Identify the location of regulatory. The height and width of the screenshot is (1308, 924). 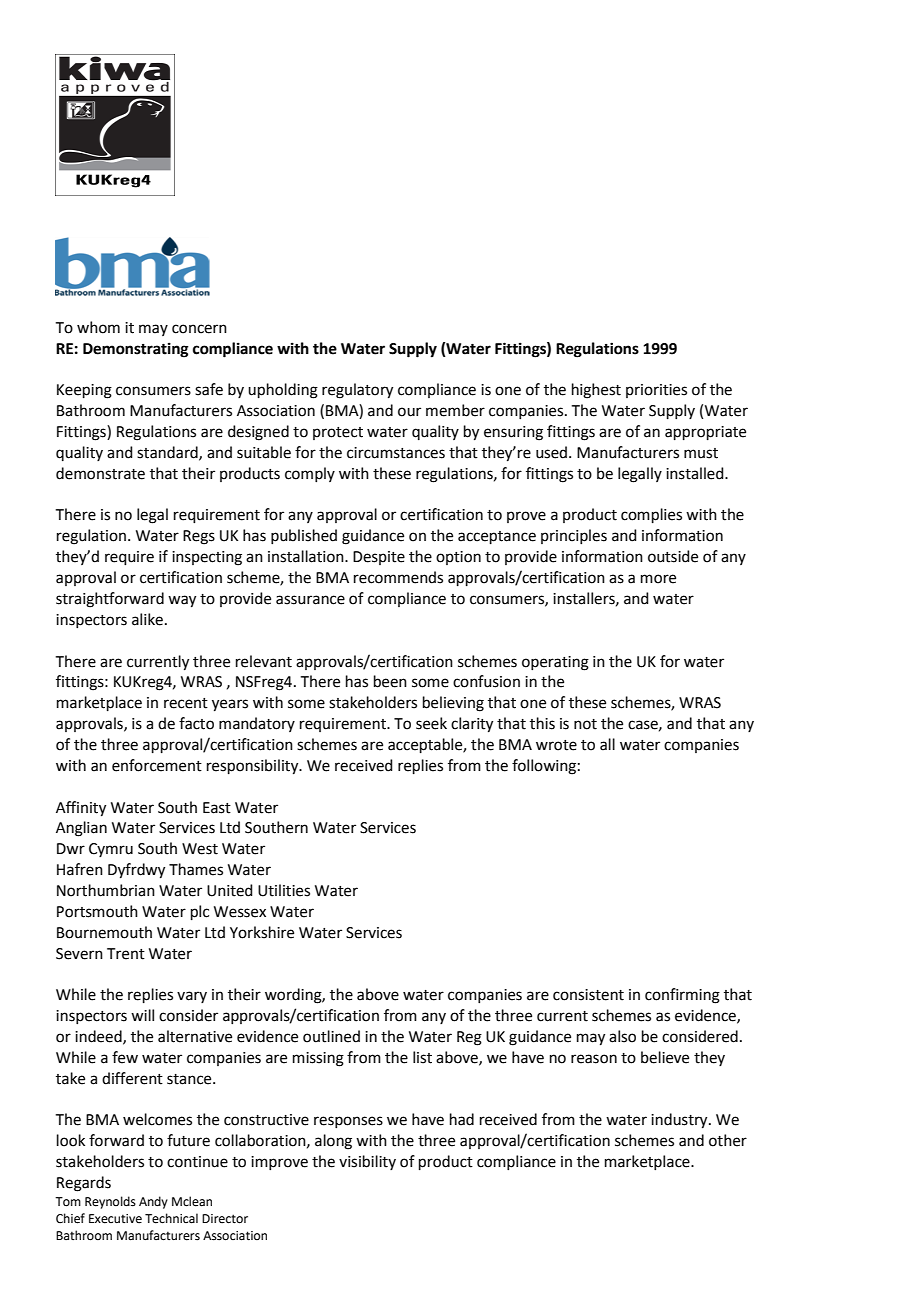
(357, 391).
